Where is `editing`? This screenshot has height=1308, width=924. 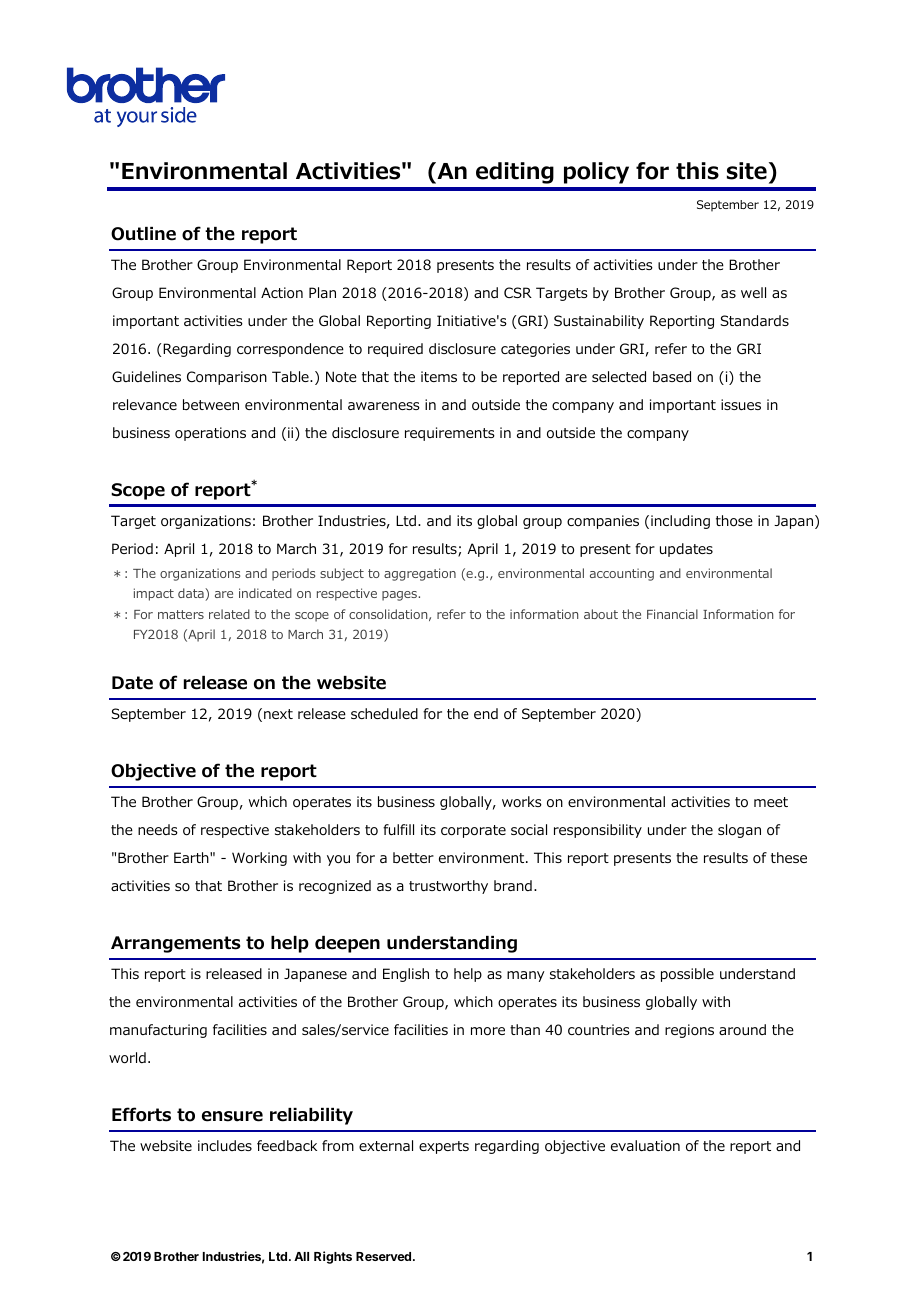 editing is located at coordinates (515, 173).
